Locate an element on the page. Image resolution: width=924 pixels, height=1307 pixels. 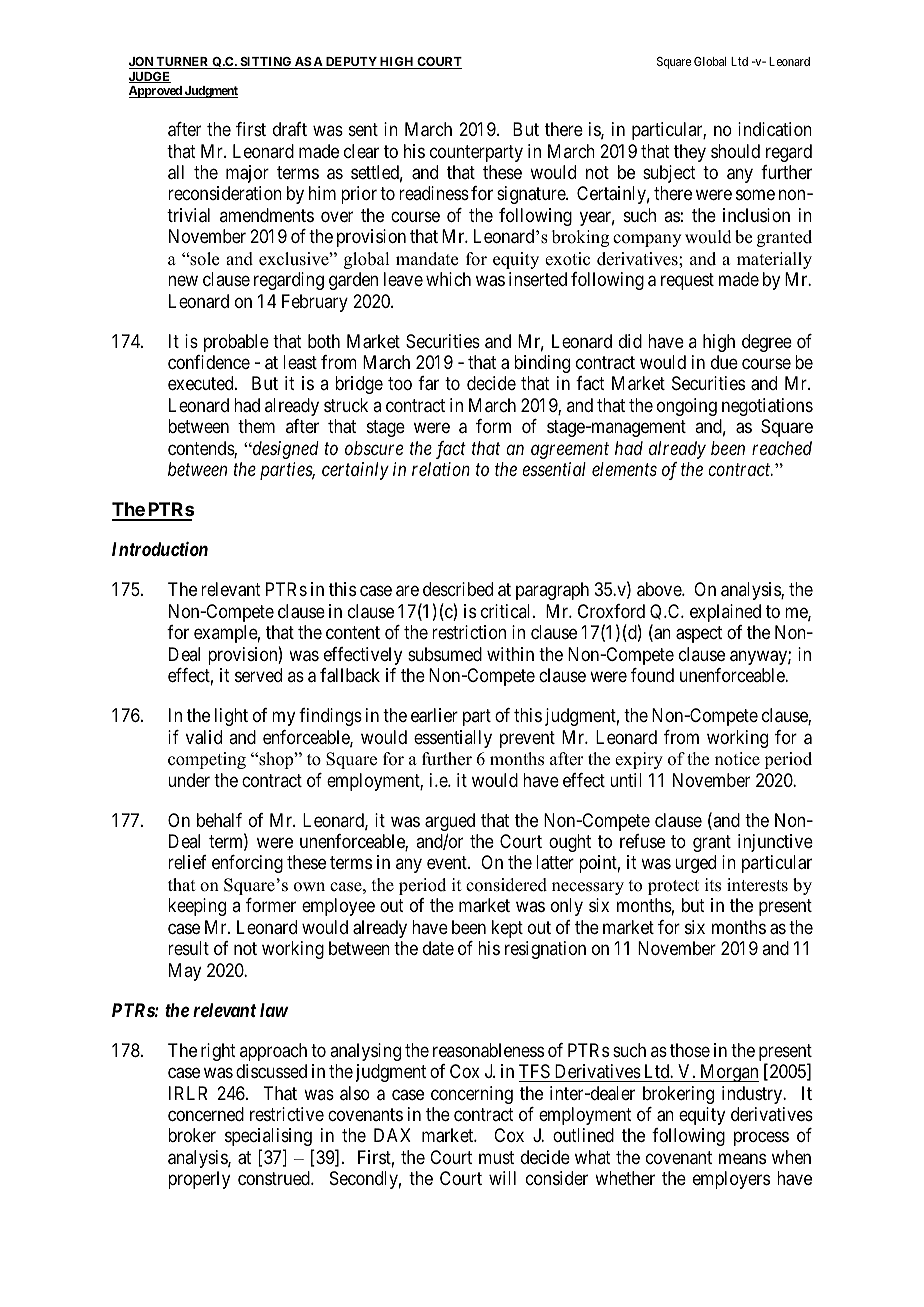
far is located at coordinates (428, 383).
